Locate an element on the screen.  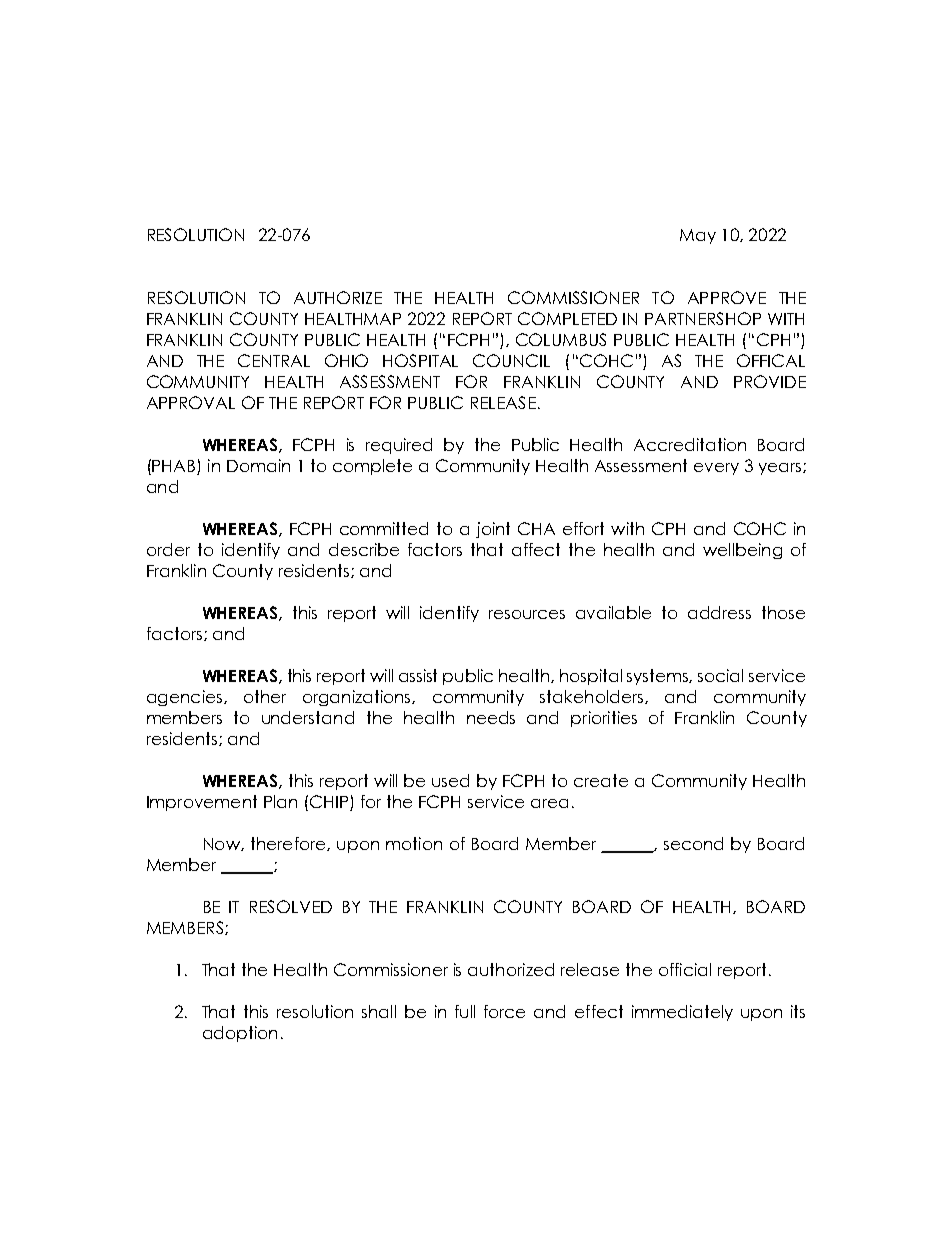
May is located at coordinates (698, 236).
